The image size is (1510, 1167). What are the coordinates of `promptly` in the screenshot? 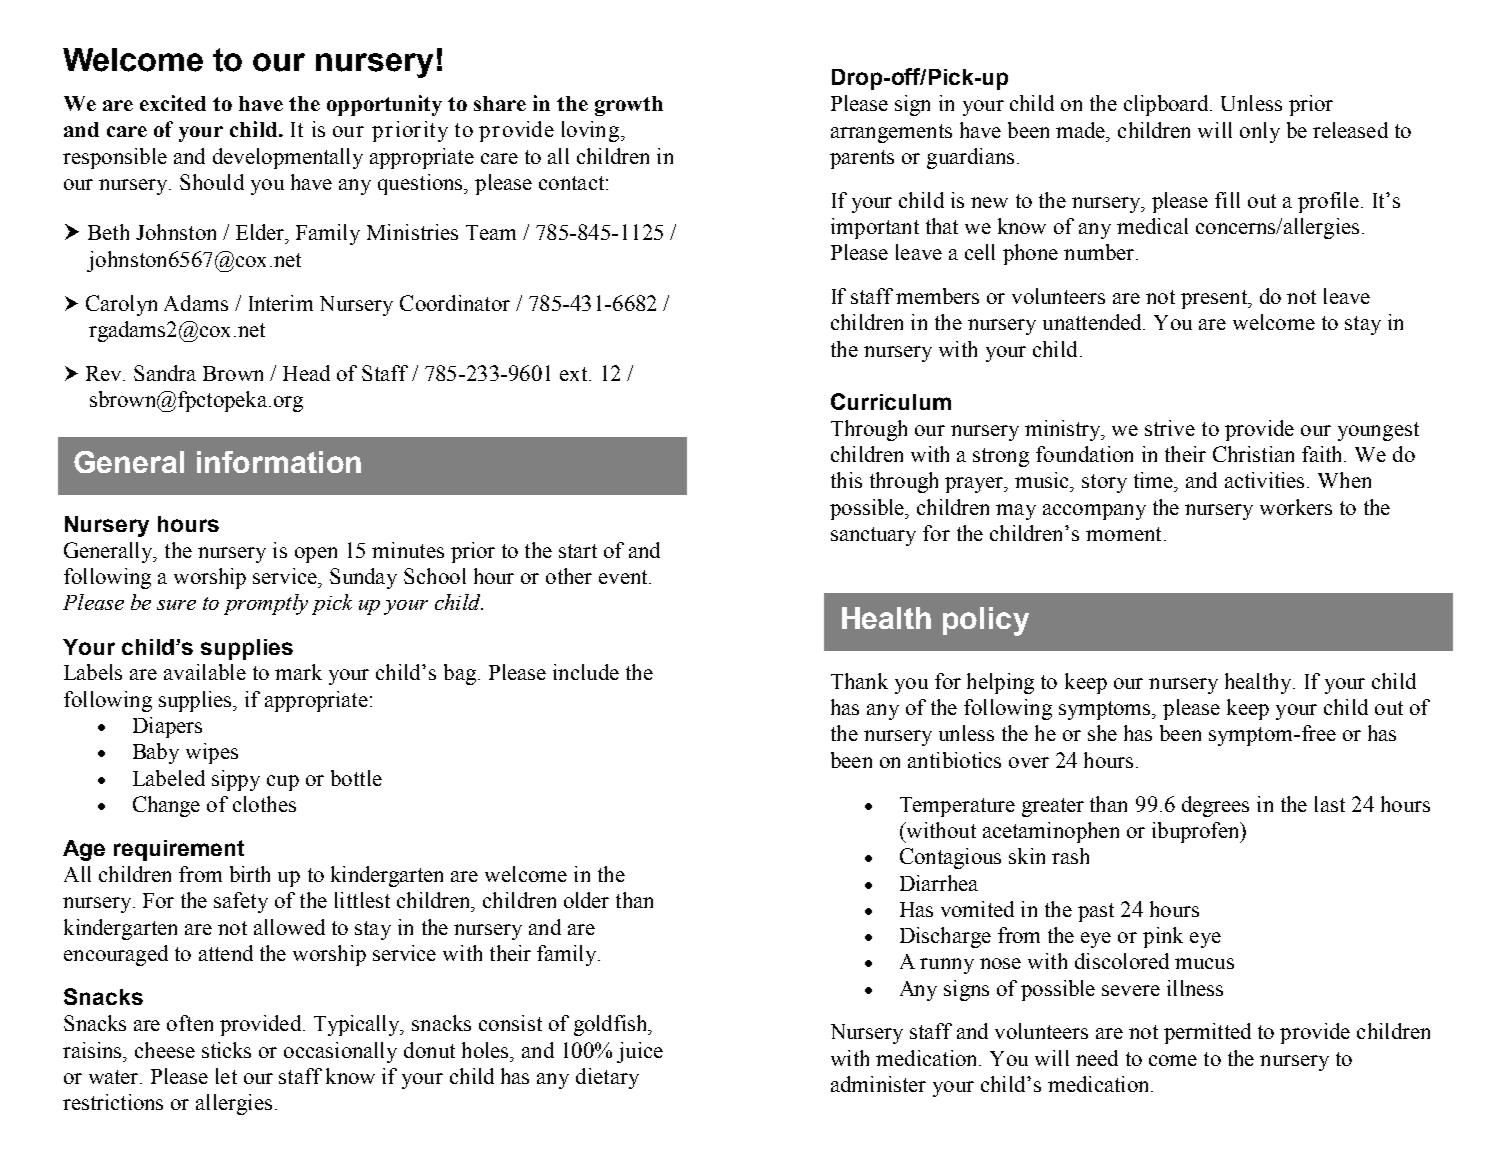 It's located at (266, 604).
